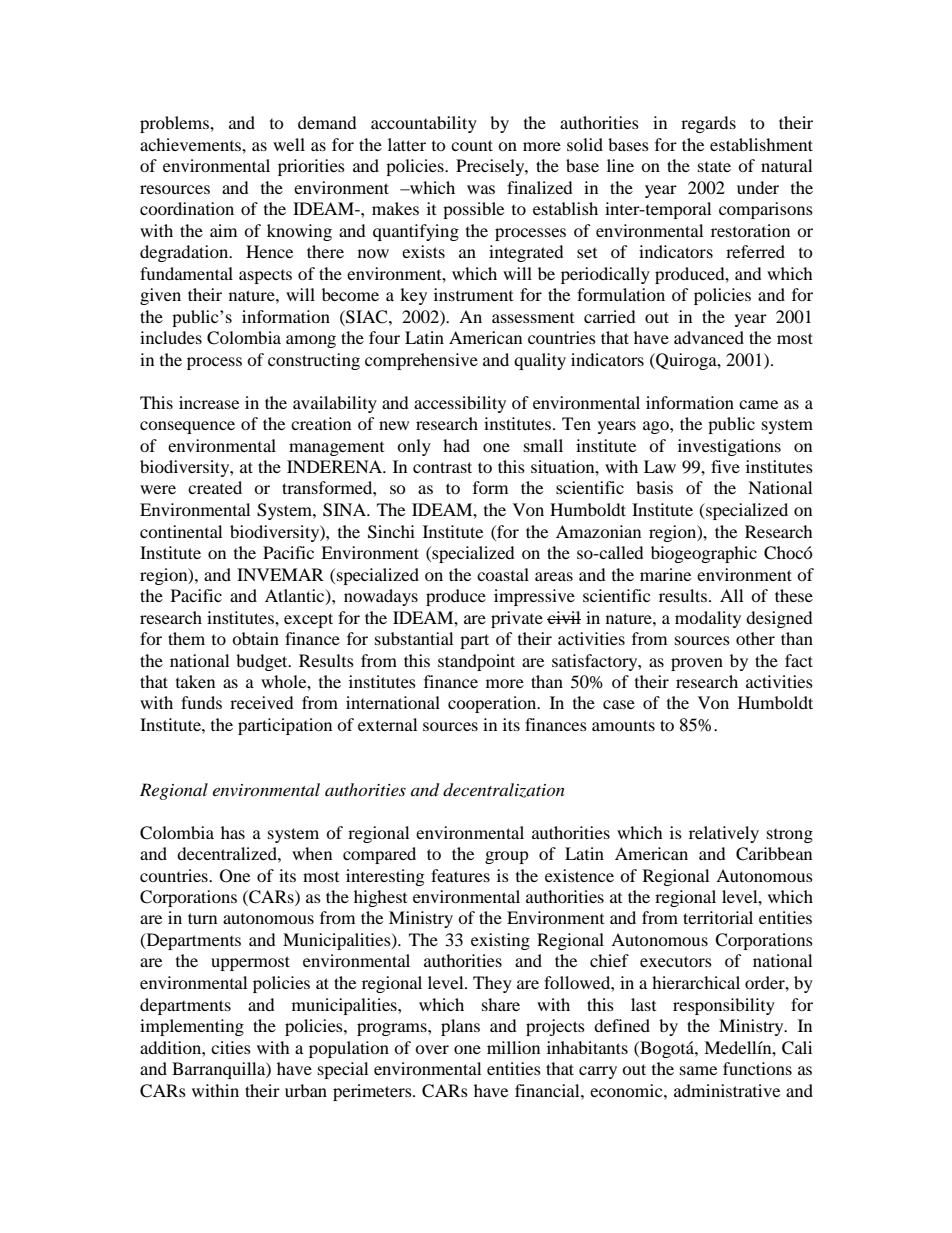 The height and width of the screenshot is (1233, 952). I want to click on relatively, so click(724, 834).
